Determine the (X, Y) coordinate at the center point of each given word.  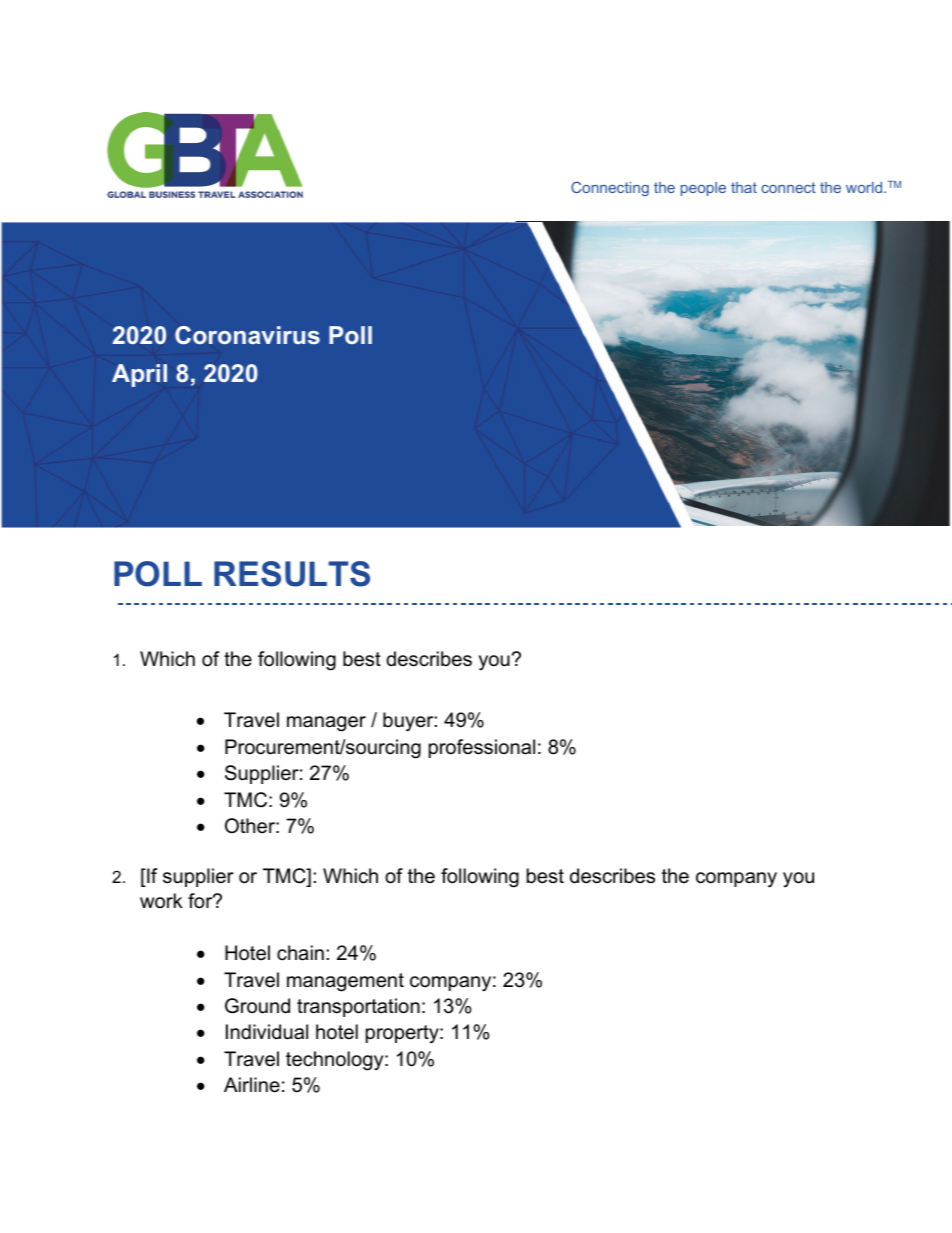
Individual (267, 1032)
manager (326, 724)
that (744, 187)
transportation (358, 1007)
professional (482, 748)
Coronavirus (247, 335)
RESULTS (292, 574)
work (161, 900)
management (345, 982)
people (703, 189)
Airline (252, 1085)
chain (300, 953)
